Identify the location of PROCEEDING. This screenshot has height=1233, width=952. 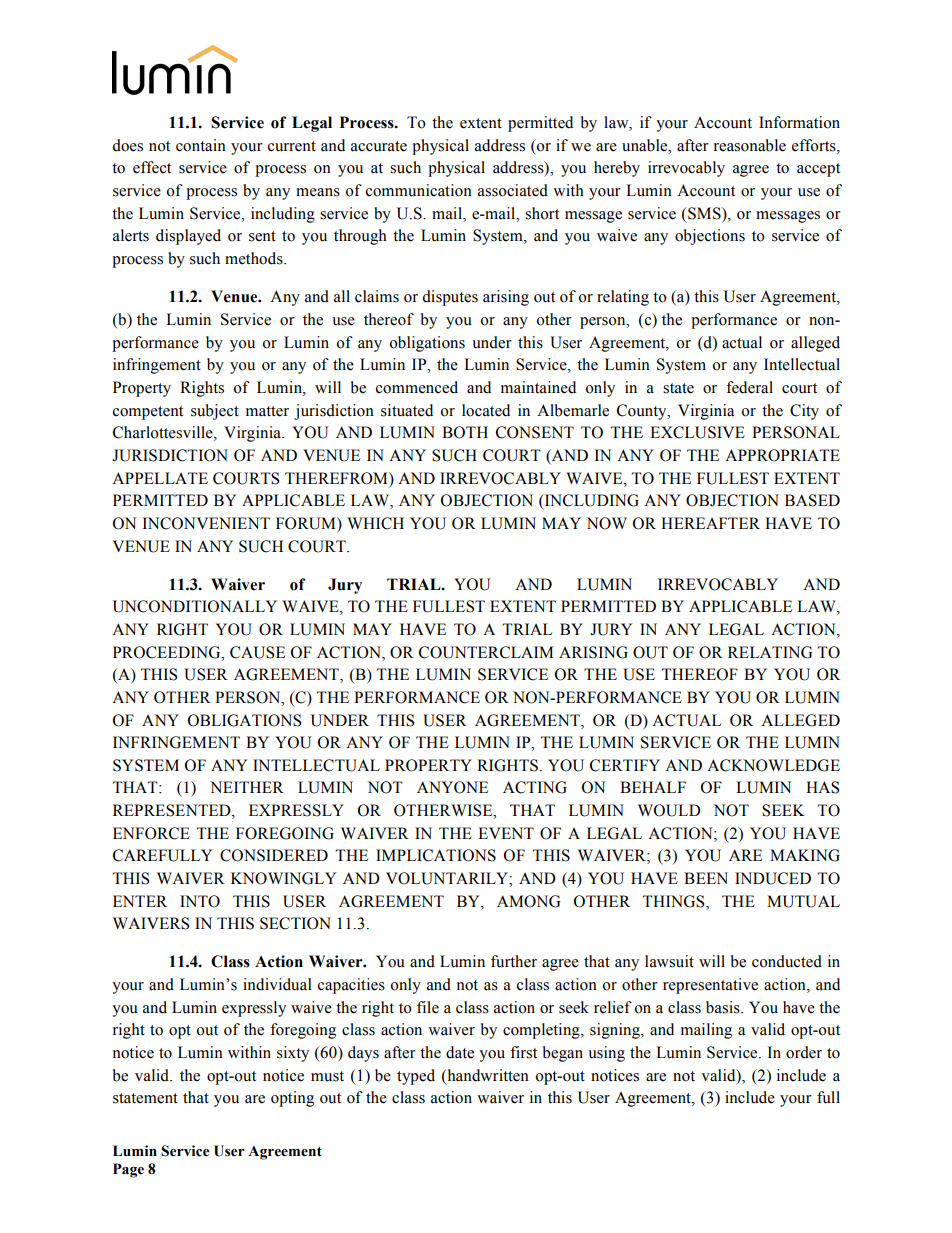
(168, 652).
